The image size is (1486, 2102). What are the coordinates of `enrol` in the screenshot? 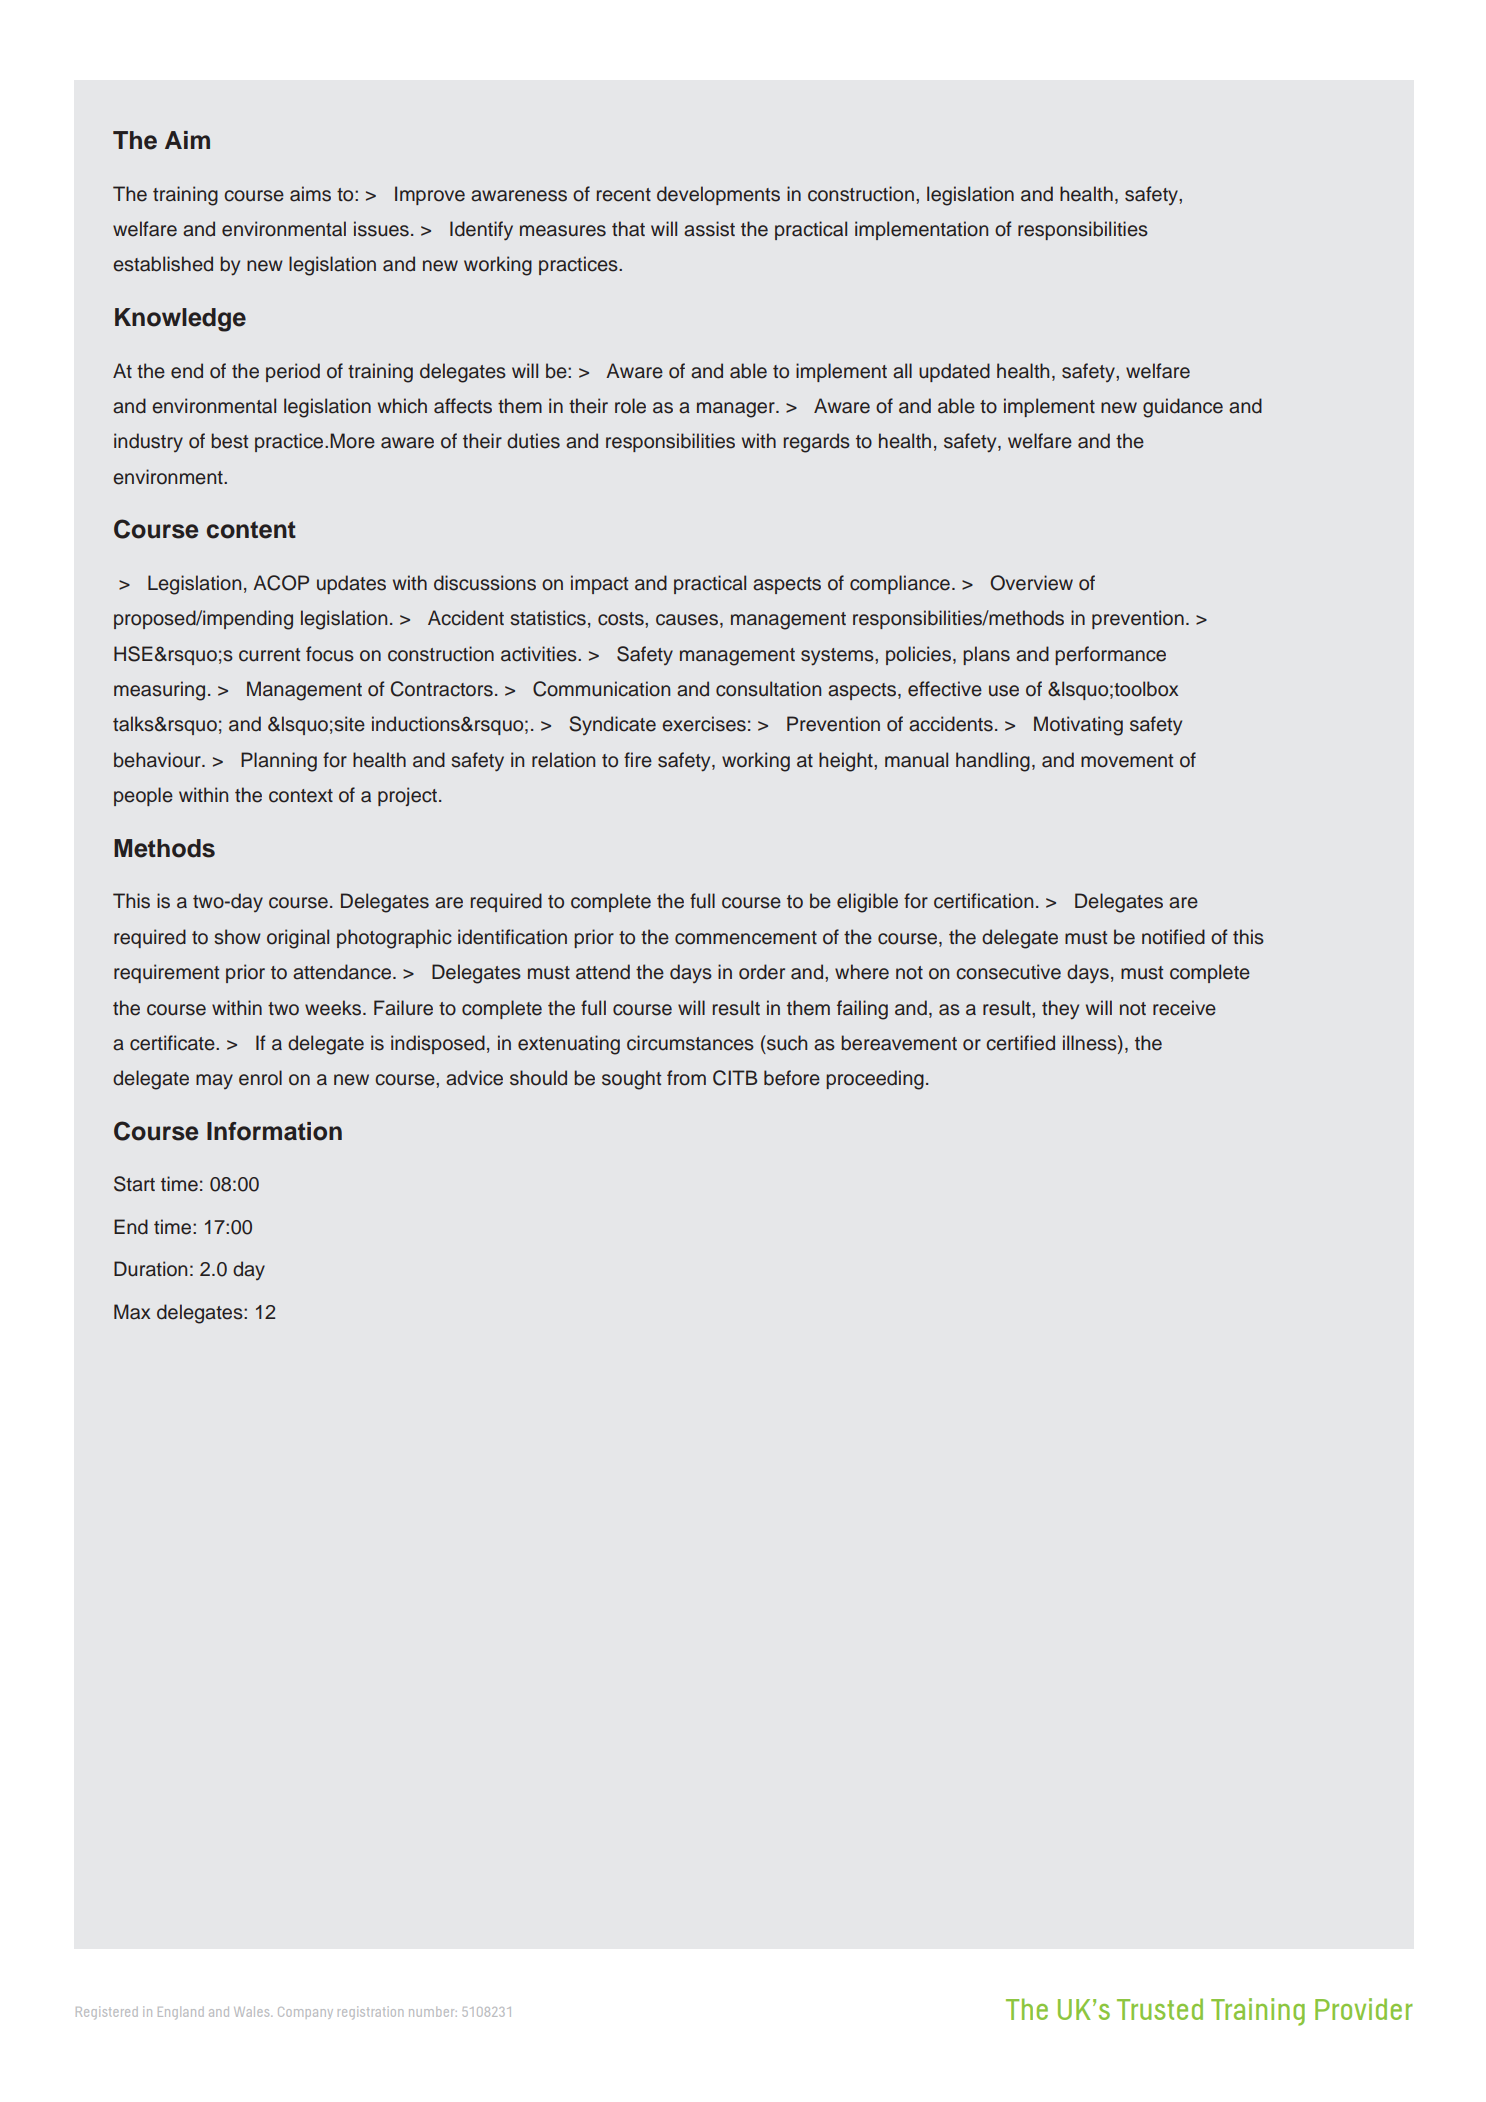 It's located at (260, 1078).
